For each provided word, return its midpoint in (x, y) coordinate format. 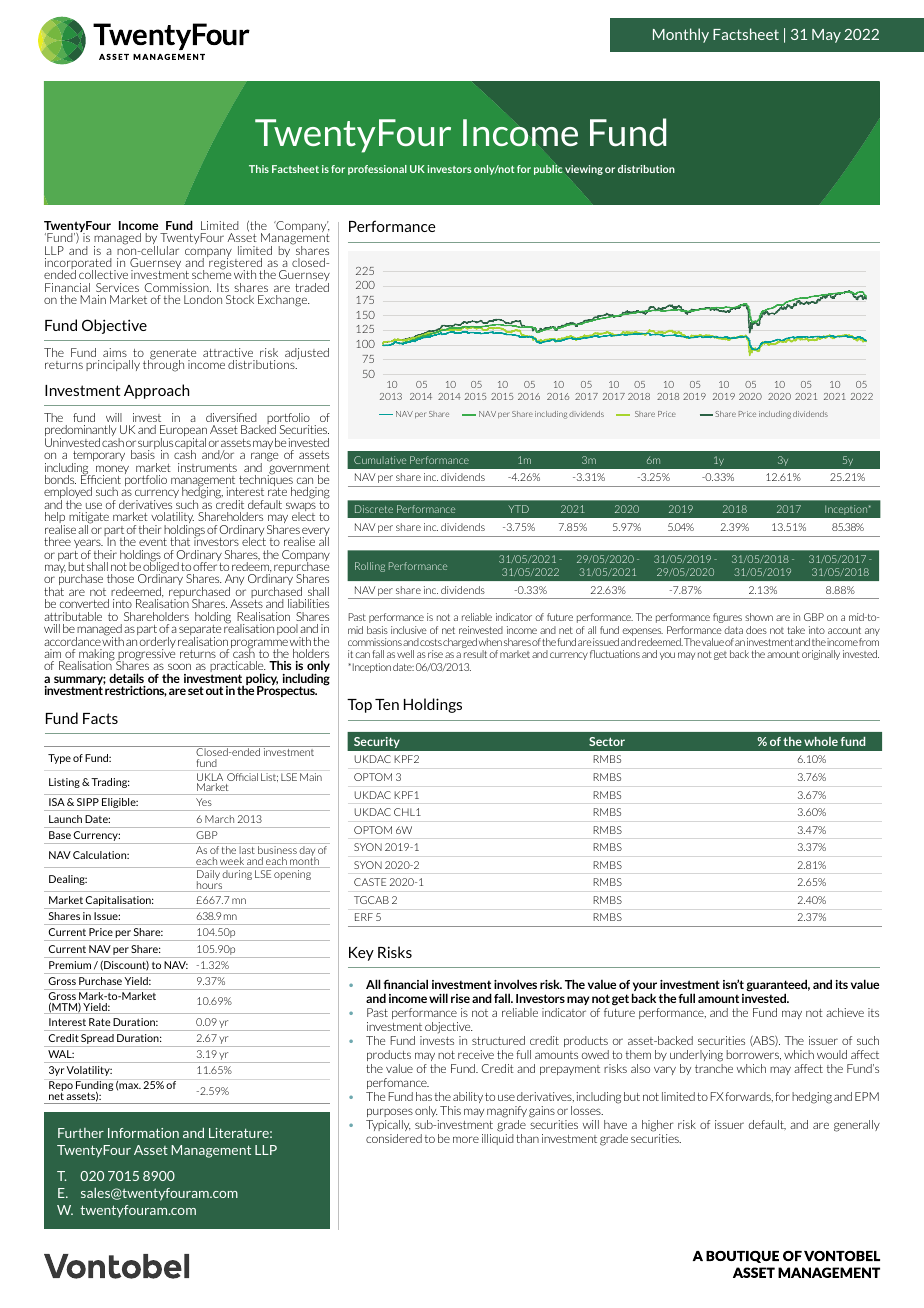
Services (117, 287)
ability (468, 1097)
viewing (584, 170)
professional (377, 170)
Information (143, 1133)
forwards (749, 1097)
